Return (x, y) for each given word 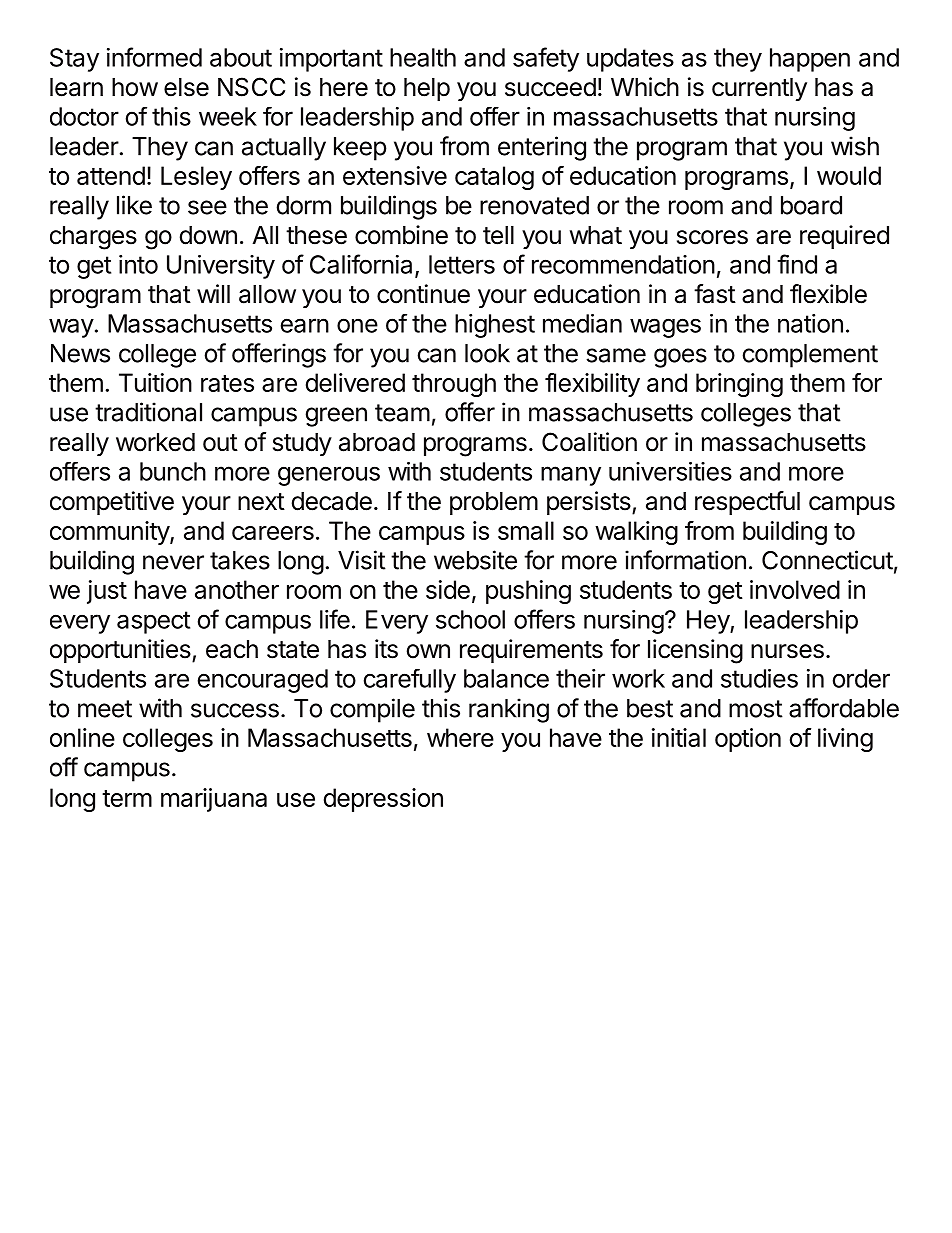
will (213, 293)
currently (759, 89)
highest (495, 326)
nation (810, 323)
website (475, 560)
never (173, 562)
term (127, 798)
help (427, 89)
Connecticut (827, 560)
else (186, 87)
